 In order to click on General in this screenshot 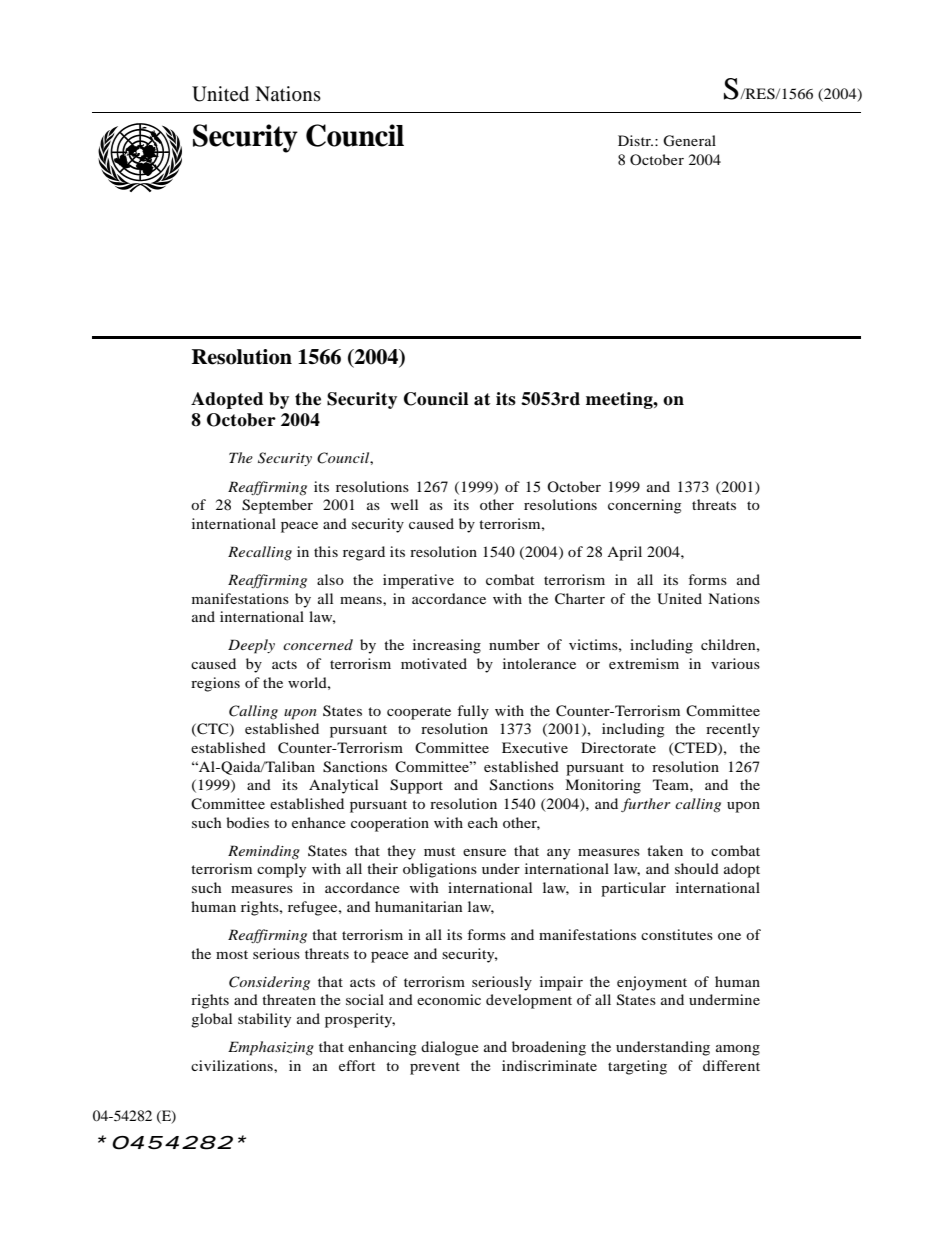, I will do `click(689, 141)`.
